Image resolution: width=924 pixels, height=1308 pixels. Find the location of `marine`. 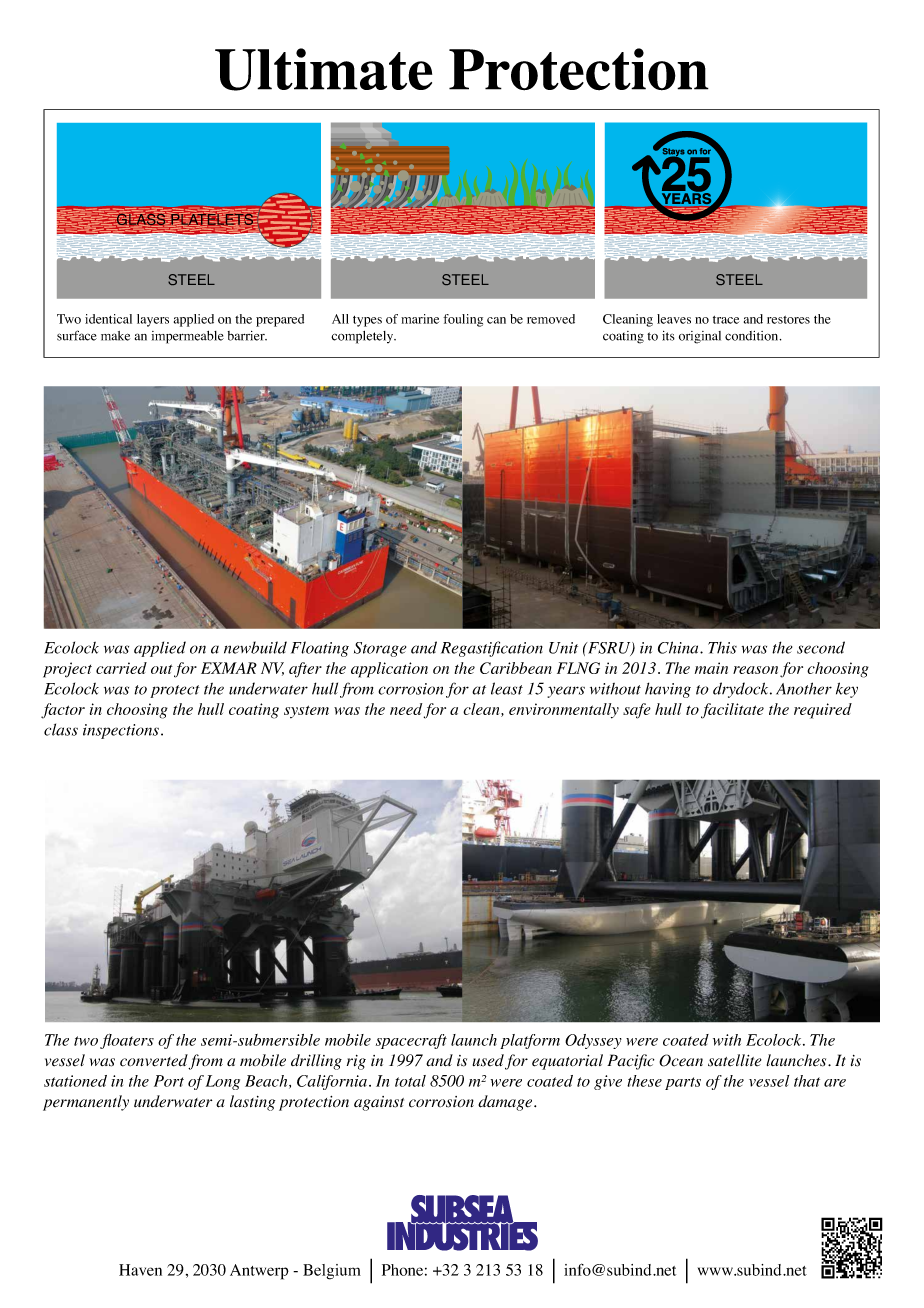

marine is located at coordinates (420, 319).
